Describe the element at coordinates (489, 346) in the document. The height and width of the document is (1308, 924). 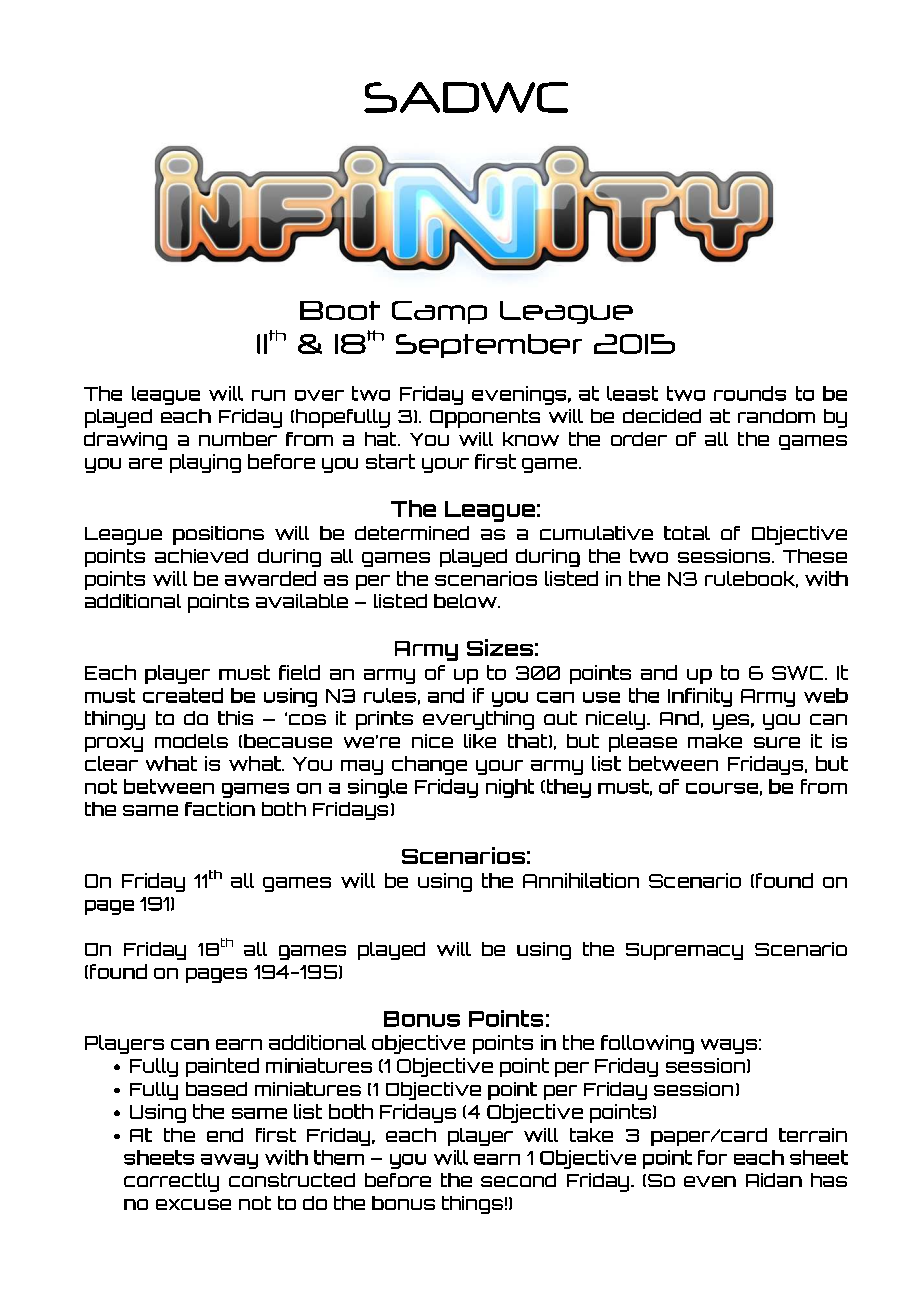
I see `September` at that location.
